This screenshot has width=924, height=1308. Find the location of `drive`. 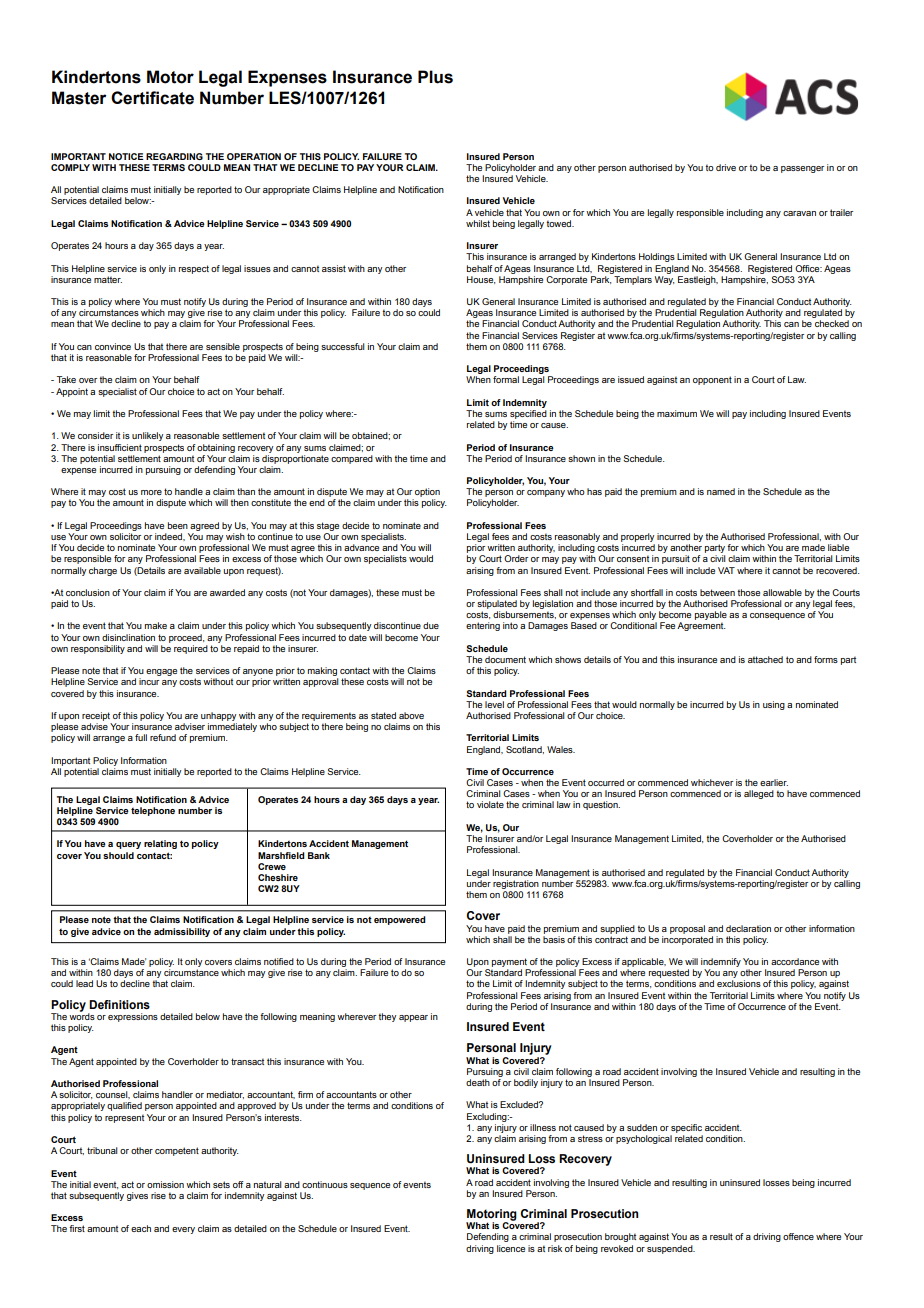

drive is located at coordinates (726, 167).
